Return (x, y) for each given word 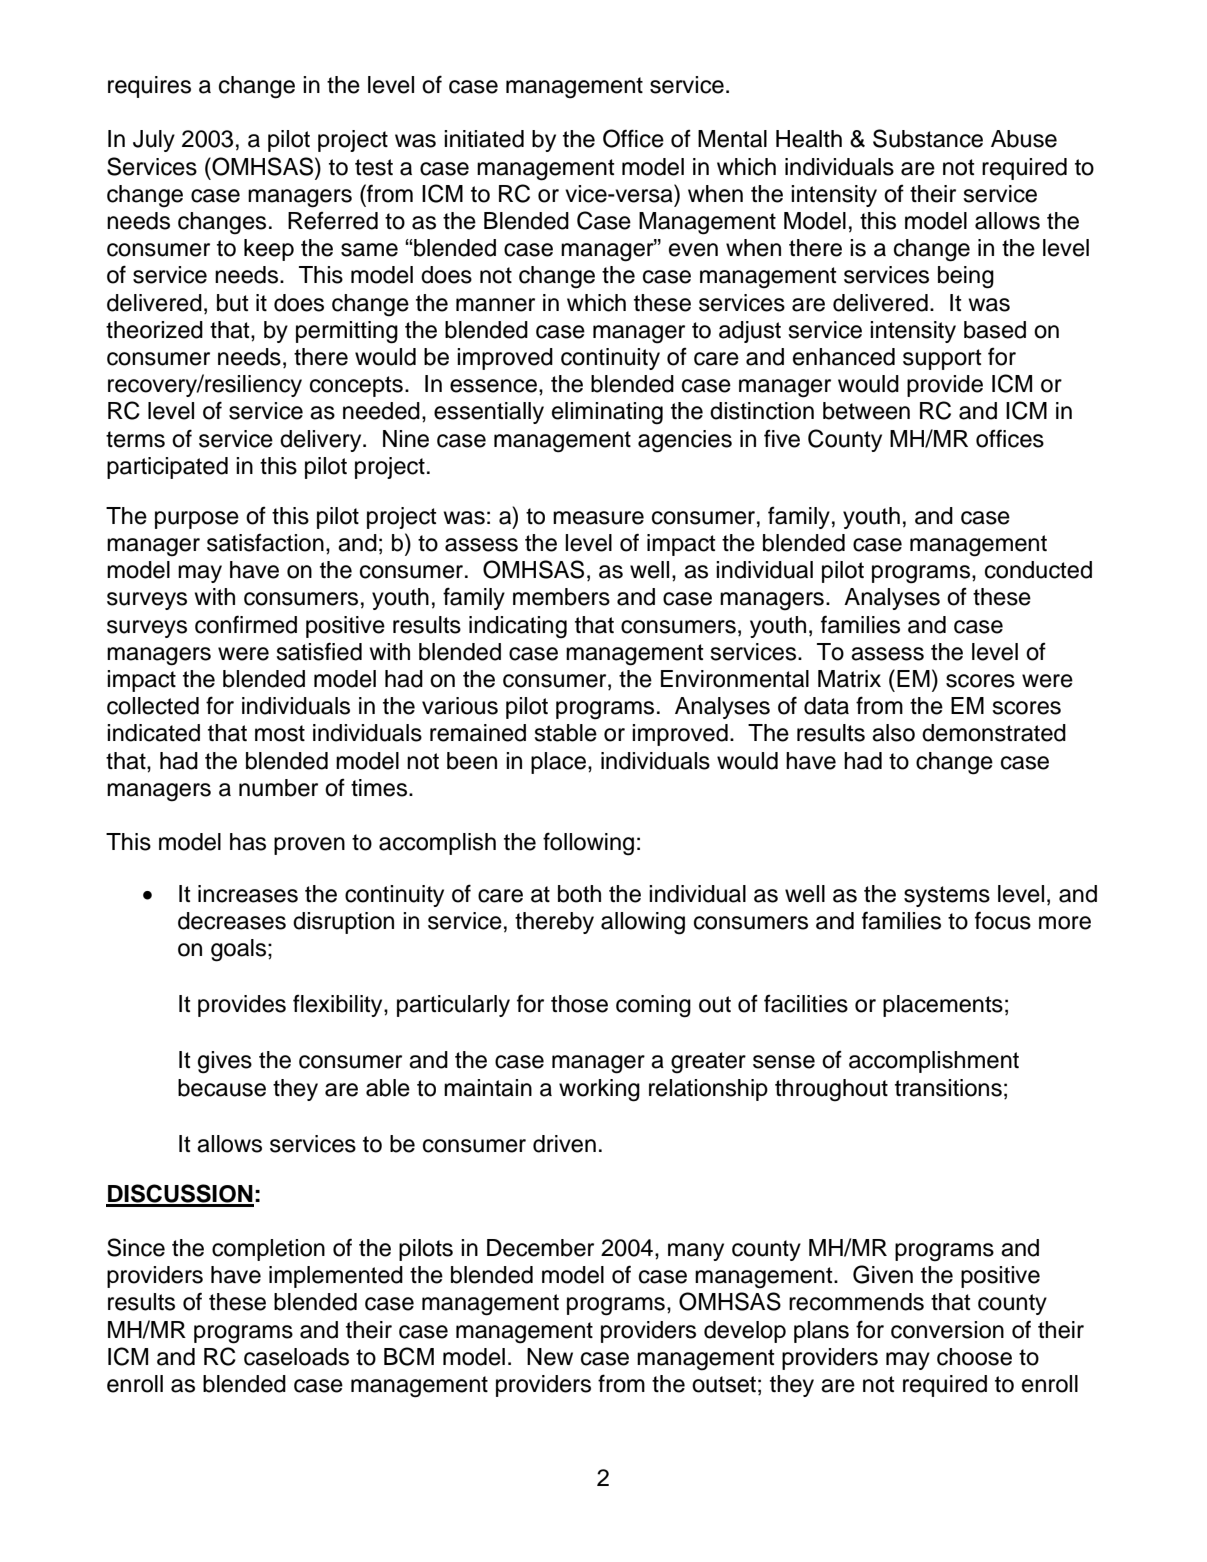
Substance (928, 138)
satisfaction (265, 543)
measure (598, 518)
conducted (1038, 570)
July (154, 141)
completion (268, 1250)
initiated (484, 139)
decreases (232, 921)
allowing (643, 923)
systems (947, 896)
